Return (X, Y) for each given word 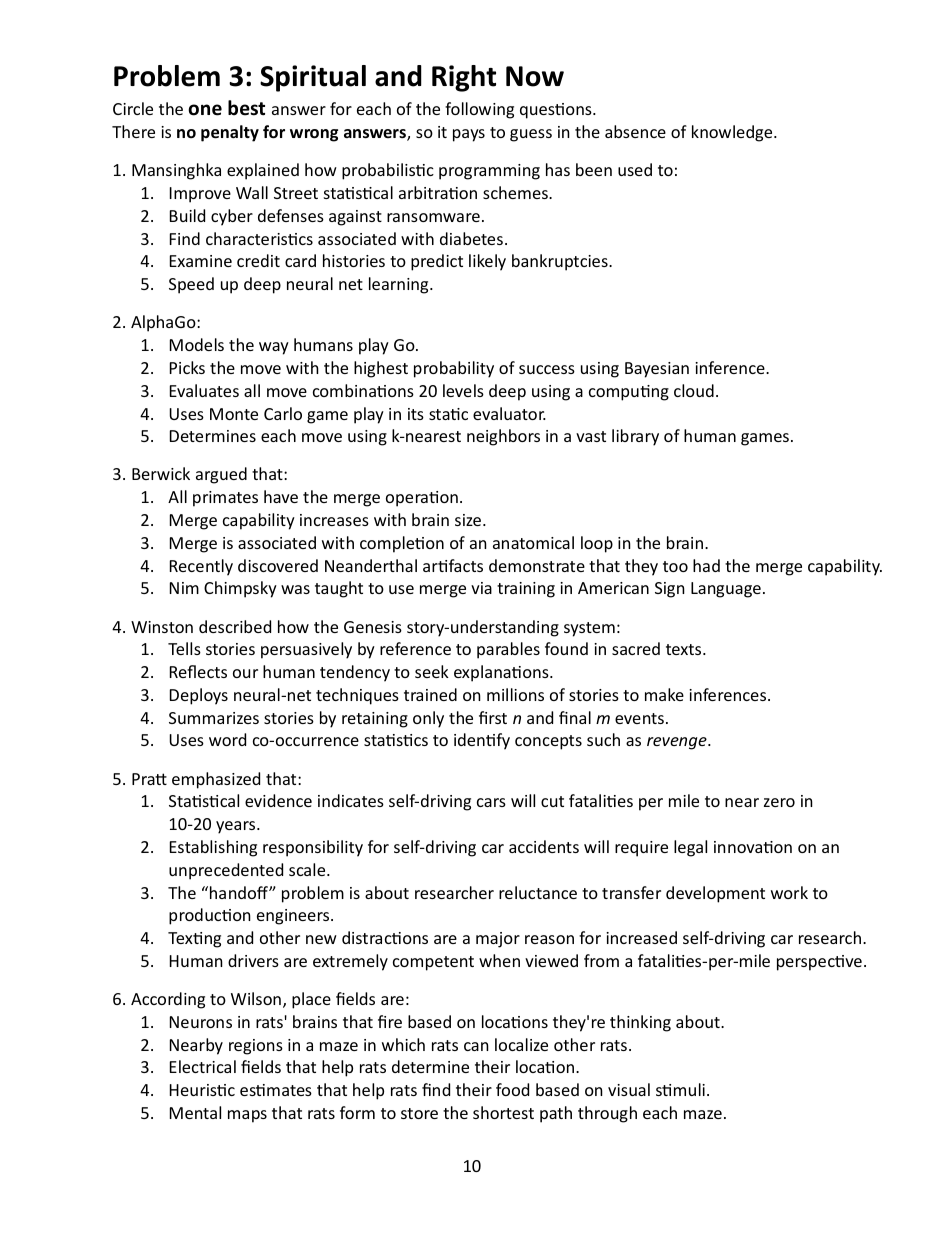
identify (482, 741)
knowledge (733, 133)
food (512, 1089)
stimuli (680, 1089)
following (479, 110)
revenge (678, 743)
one (205, 110)
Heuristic (202, 1090)
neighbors (503, 437)
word (227, 739)
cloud (694, 390)
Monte (234, 414)
